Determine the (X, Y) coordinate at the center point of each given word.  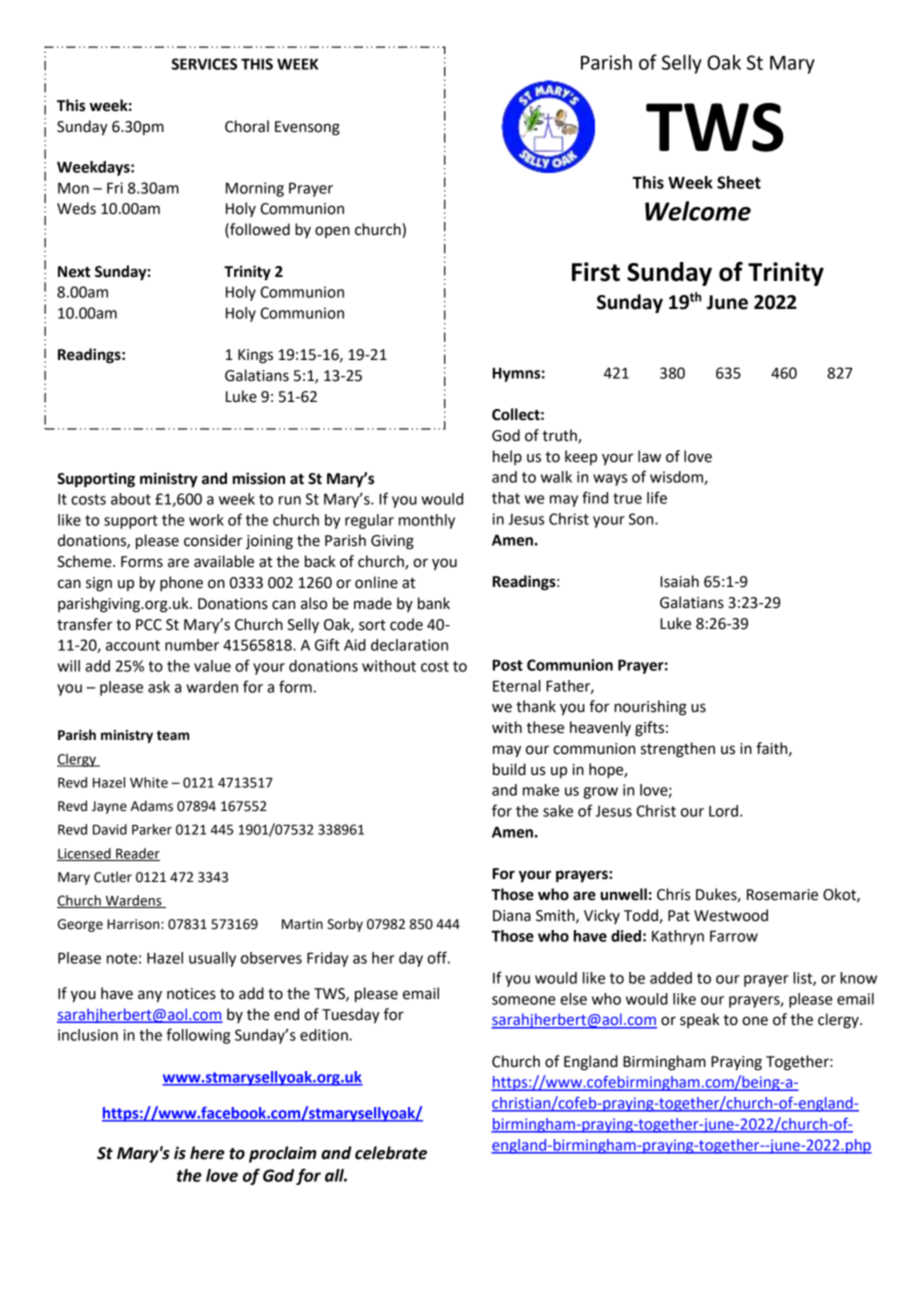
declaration (409, 645)
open (332, 232)
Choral (247, 126)
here (207, 1153)
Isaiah (679, 581)
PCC (149, 625)
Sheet (739, 182)
